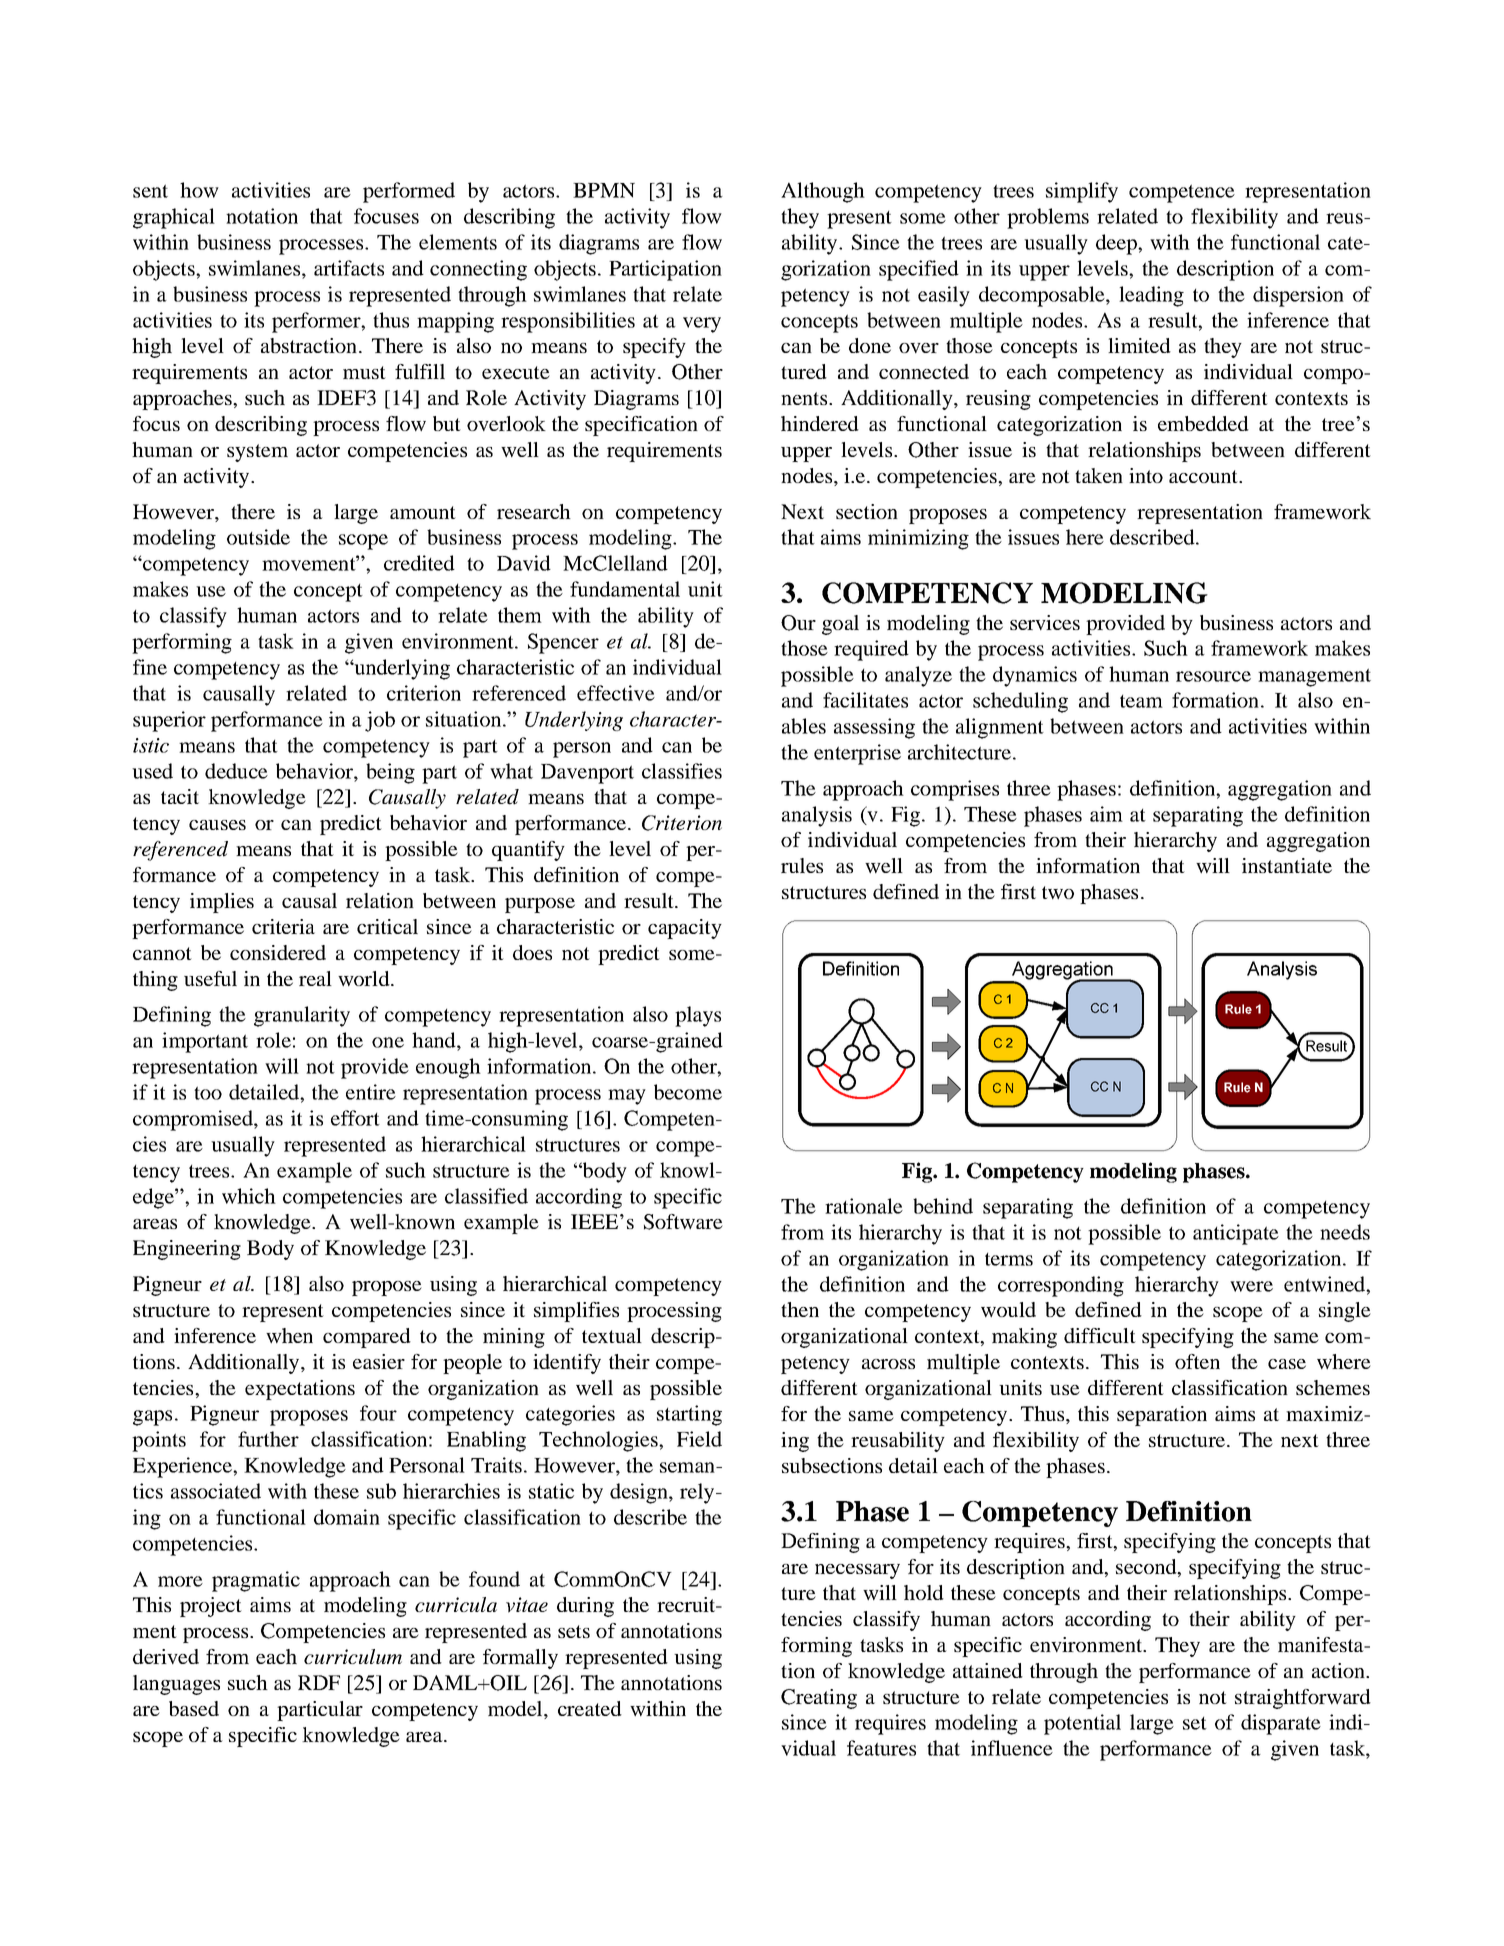 The width and height of the screenshot is (1504, 1946). I want to click on instantiate, so click(1287, 865).
